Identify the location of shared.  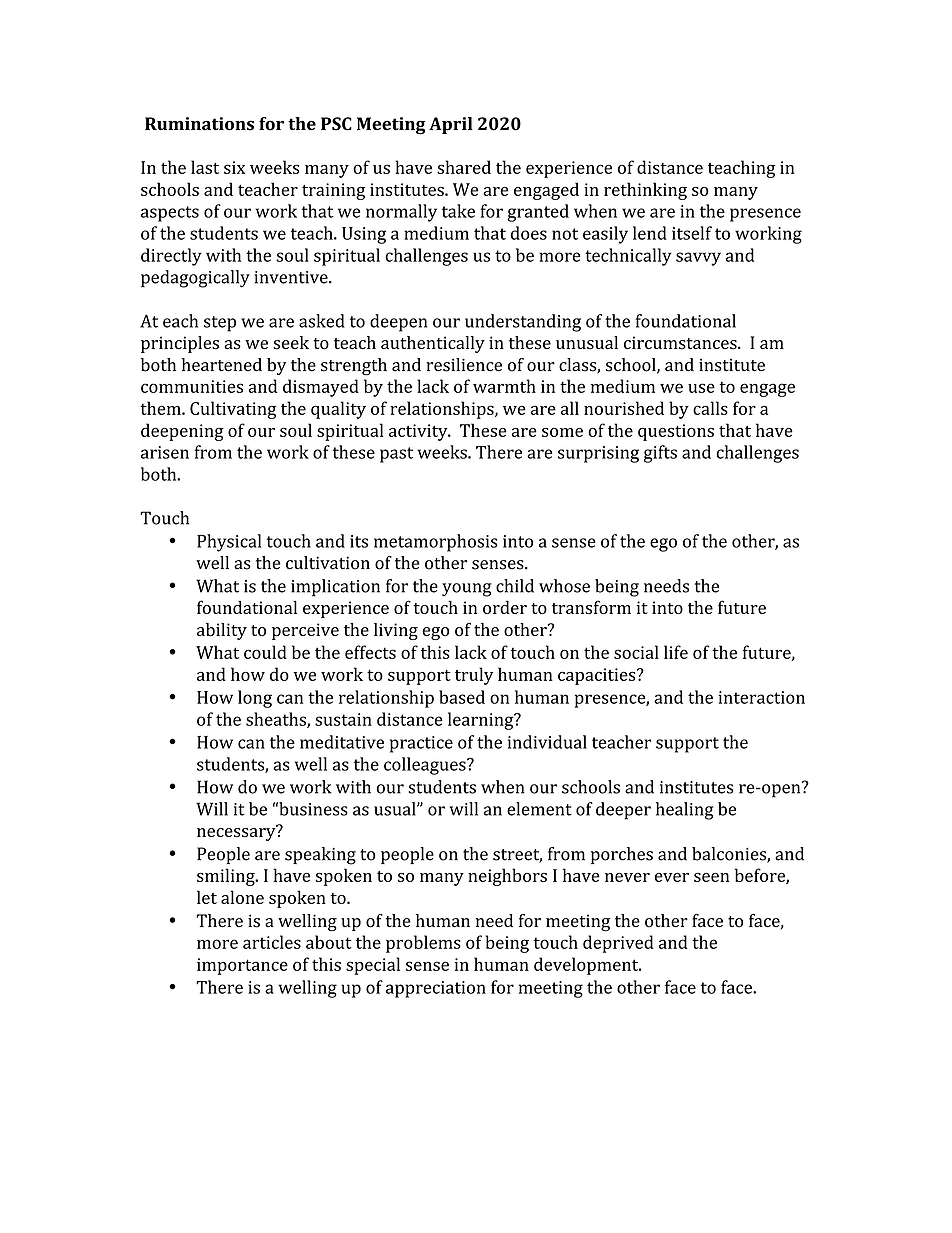
(464, 167).
